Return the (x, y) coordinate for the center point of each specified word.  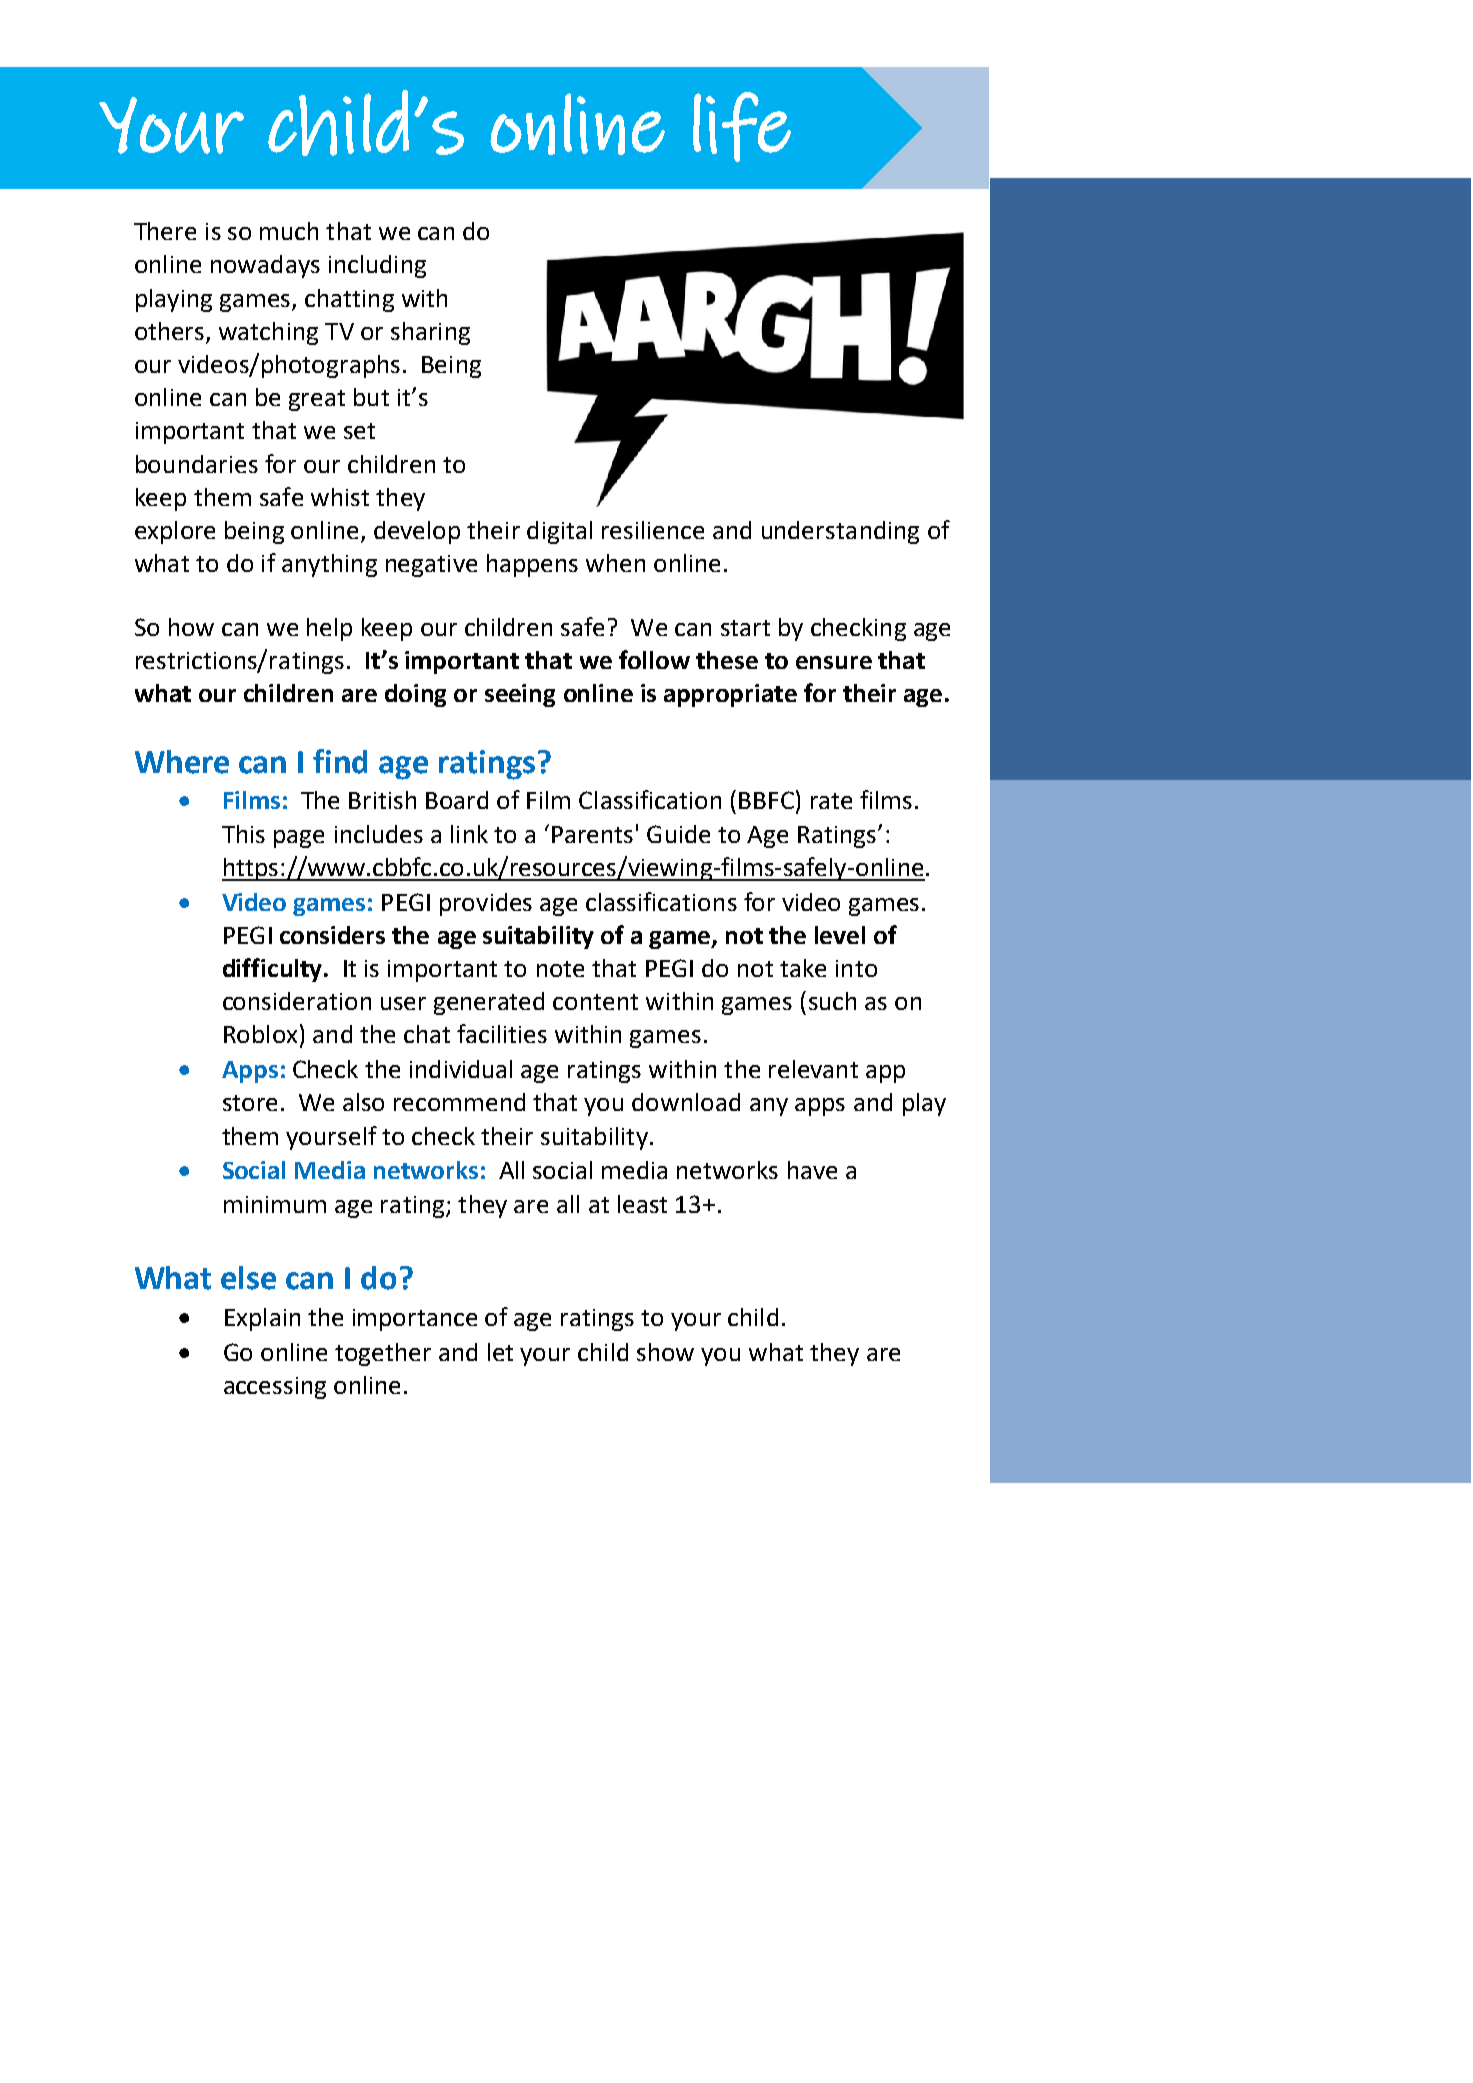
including (377, 266)
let (500, 1352)
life (742, 127)
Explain (262, 1319)
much (289, 231)
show (665, 1352)
